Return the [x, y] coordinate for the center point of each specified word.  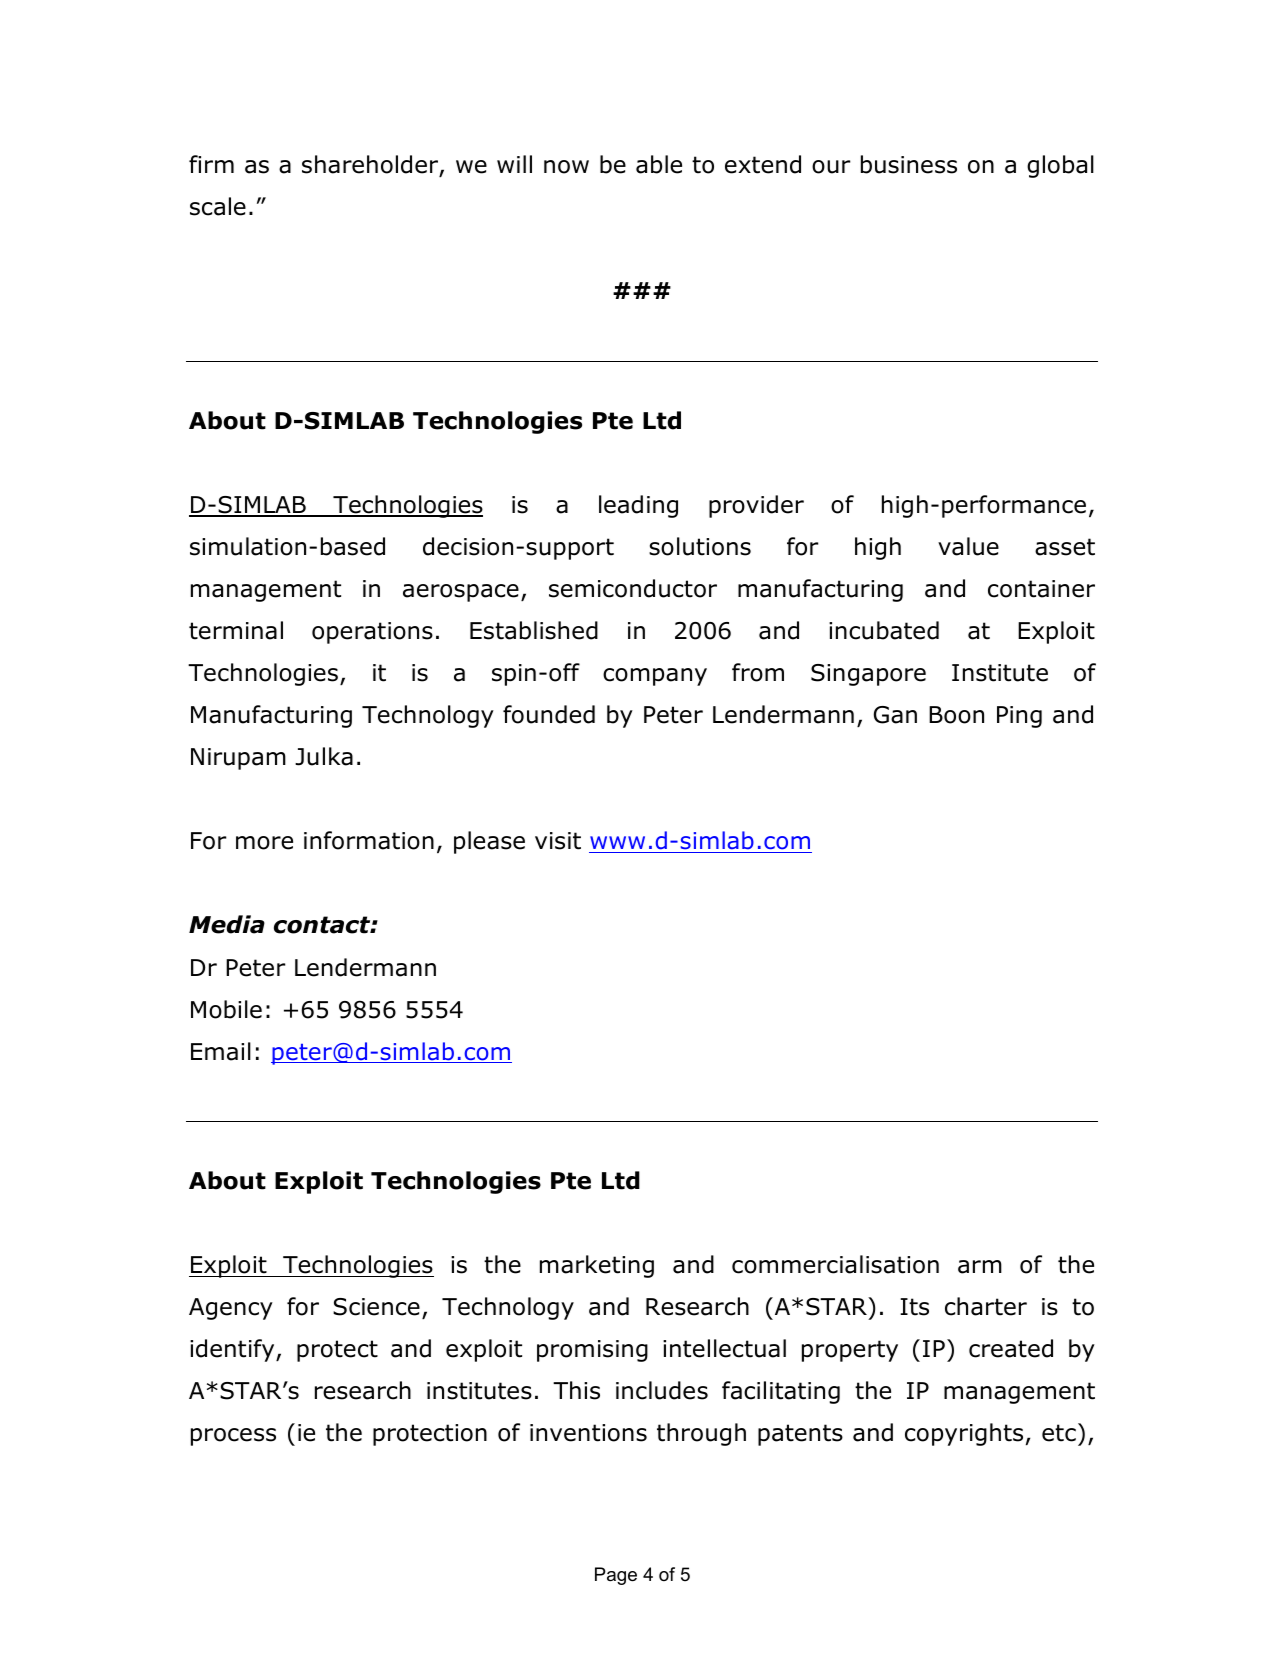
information [369, 840]
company [655, 677]
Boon [956, 715]
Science [376, 1307]
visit [558, 841]
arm [980, 1267]
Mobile [226, 1009]
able [659, 164]
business [909, 164]
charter [986, 1306]
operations [372, 633]
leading [638, 506]
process [233, 1437]
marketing [597, 1266]
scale [218, 206]
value [968, 546]
